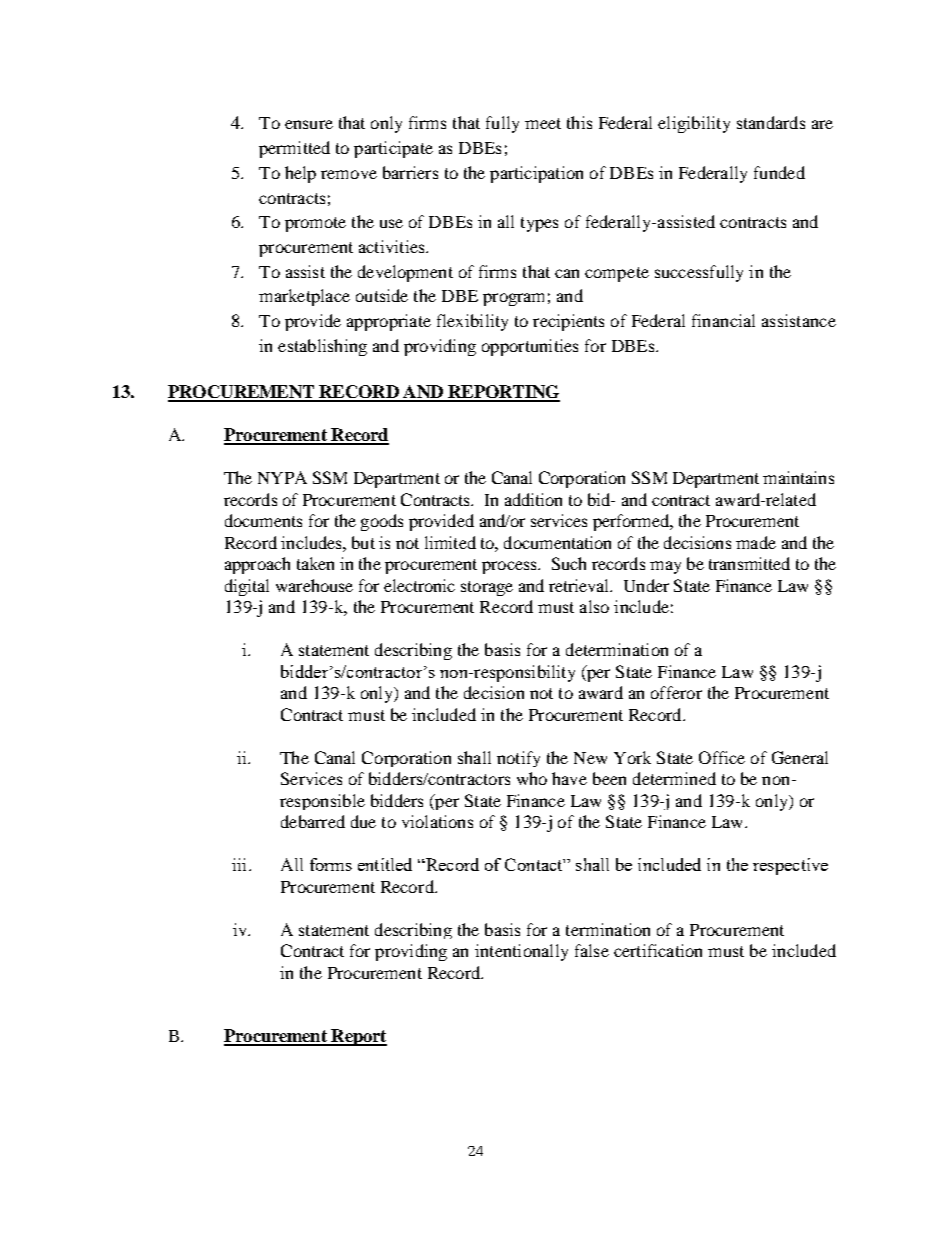 Image resolution: width=952 pixels, height=1233 pixels. I want to click on maintains, so click(798, 477).
